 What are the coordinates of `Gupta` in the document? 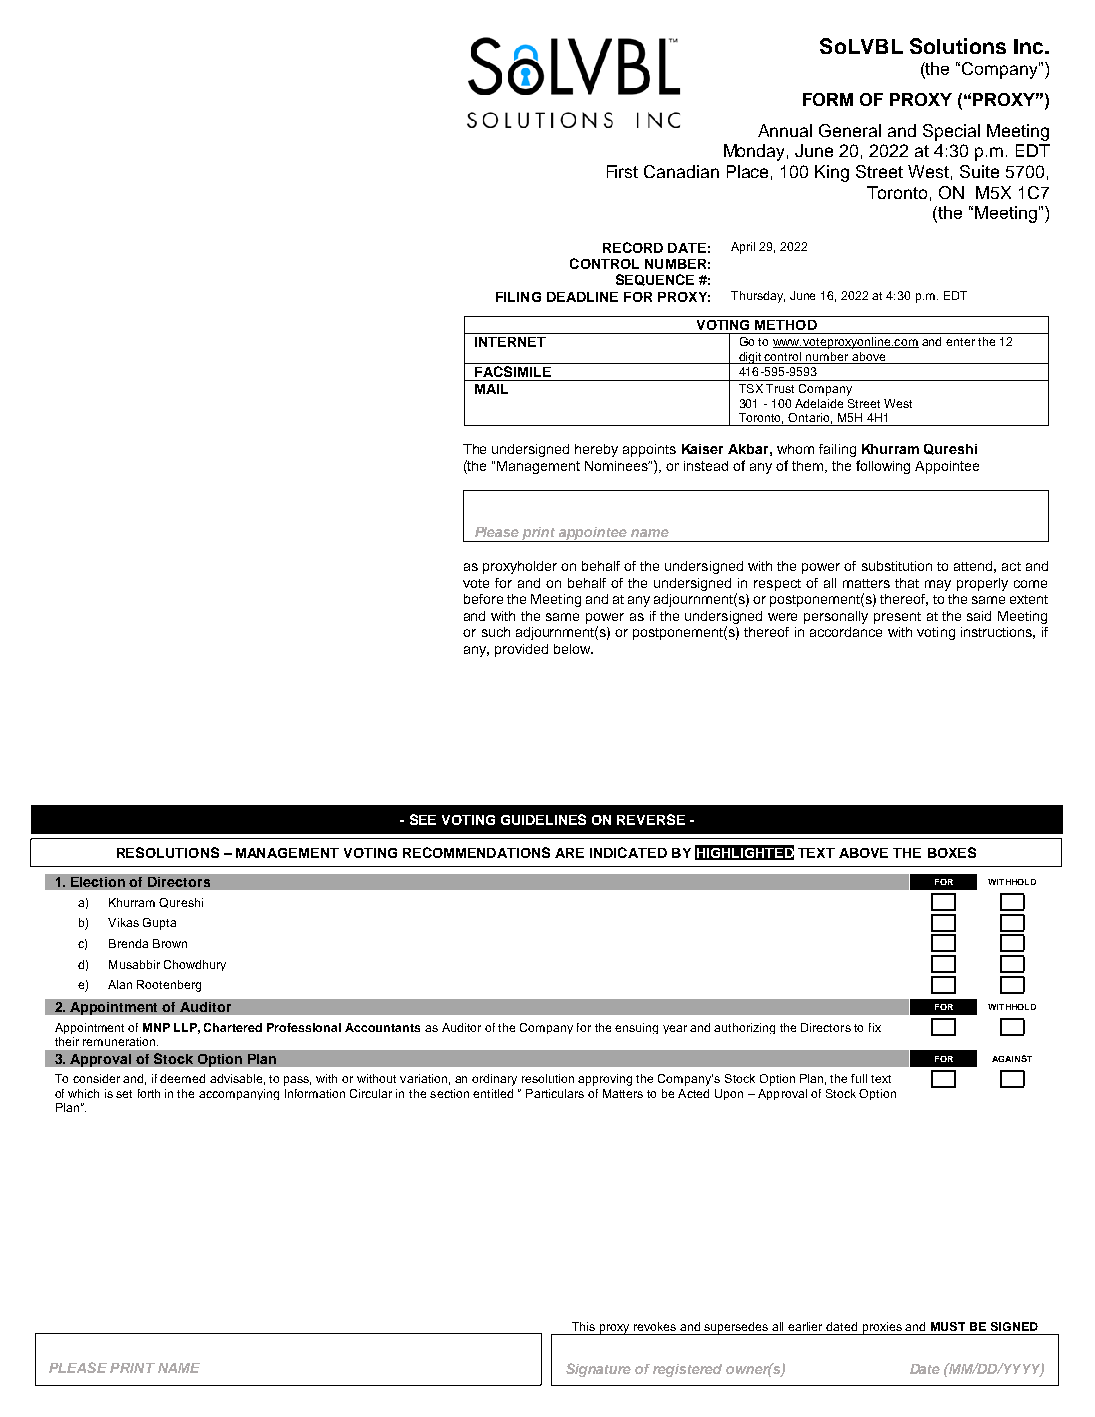 It's located at (159, 924).
